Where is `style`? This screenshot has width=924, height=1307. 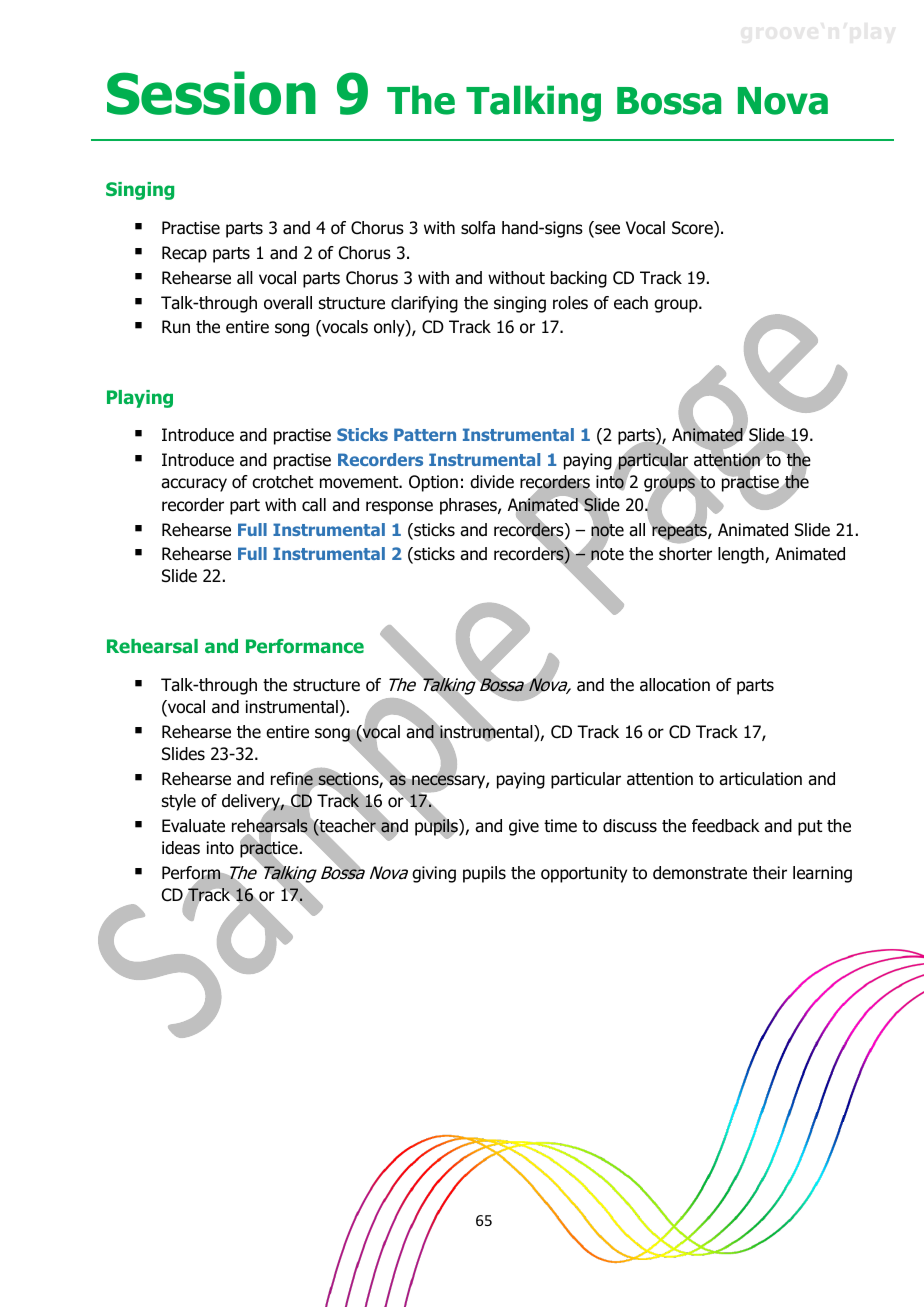 style is located at coordinates (179, 802).
